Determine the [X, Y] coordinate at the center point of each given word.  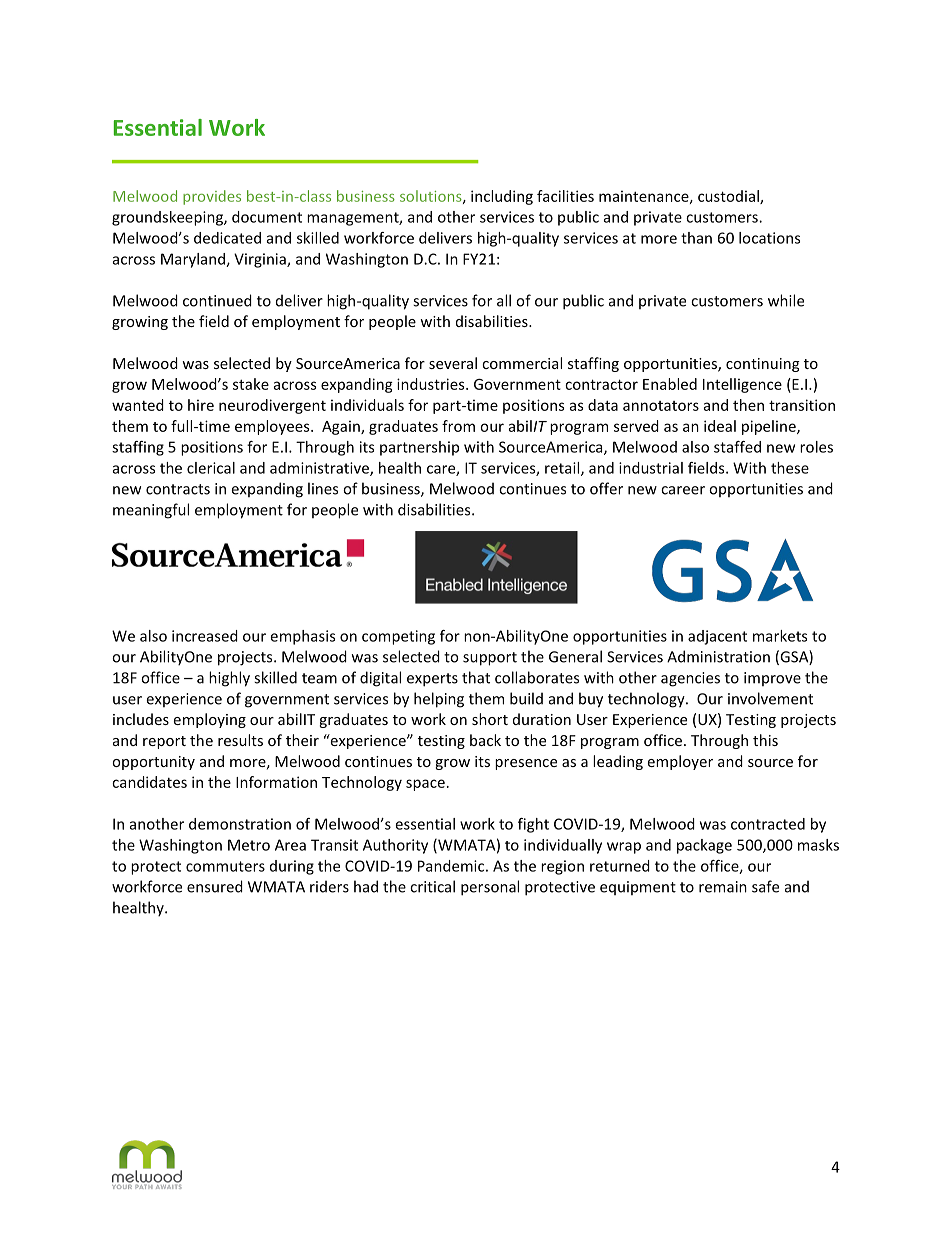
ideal [720, 426]
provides [212, 197]
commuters [225, 866]
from [458, 426]
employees [273, 427]
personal [490, 888]
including [502, 197]
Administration [718, 656]
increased [205, 636]
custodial [729, 197]
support [490, 659]
